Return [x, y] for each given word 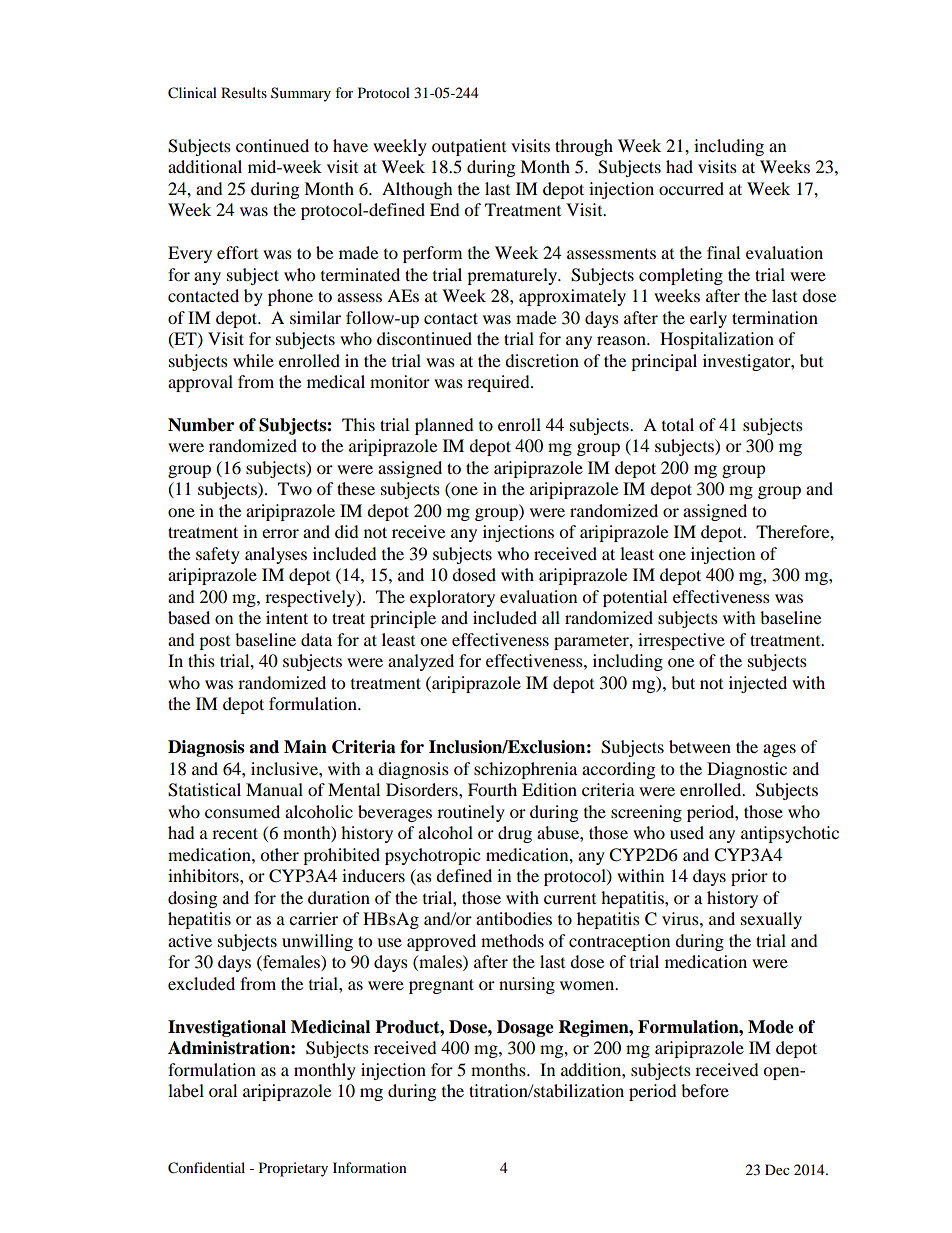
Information [370, 1167]
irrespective [681, 641]
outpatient [469, 147]
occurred [691, 188]
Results [244, 92]
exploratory [452, 598]
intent [287, 617]
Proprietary [293, 1169]
